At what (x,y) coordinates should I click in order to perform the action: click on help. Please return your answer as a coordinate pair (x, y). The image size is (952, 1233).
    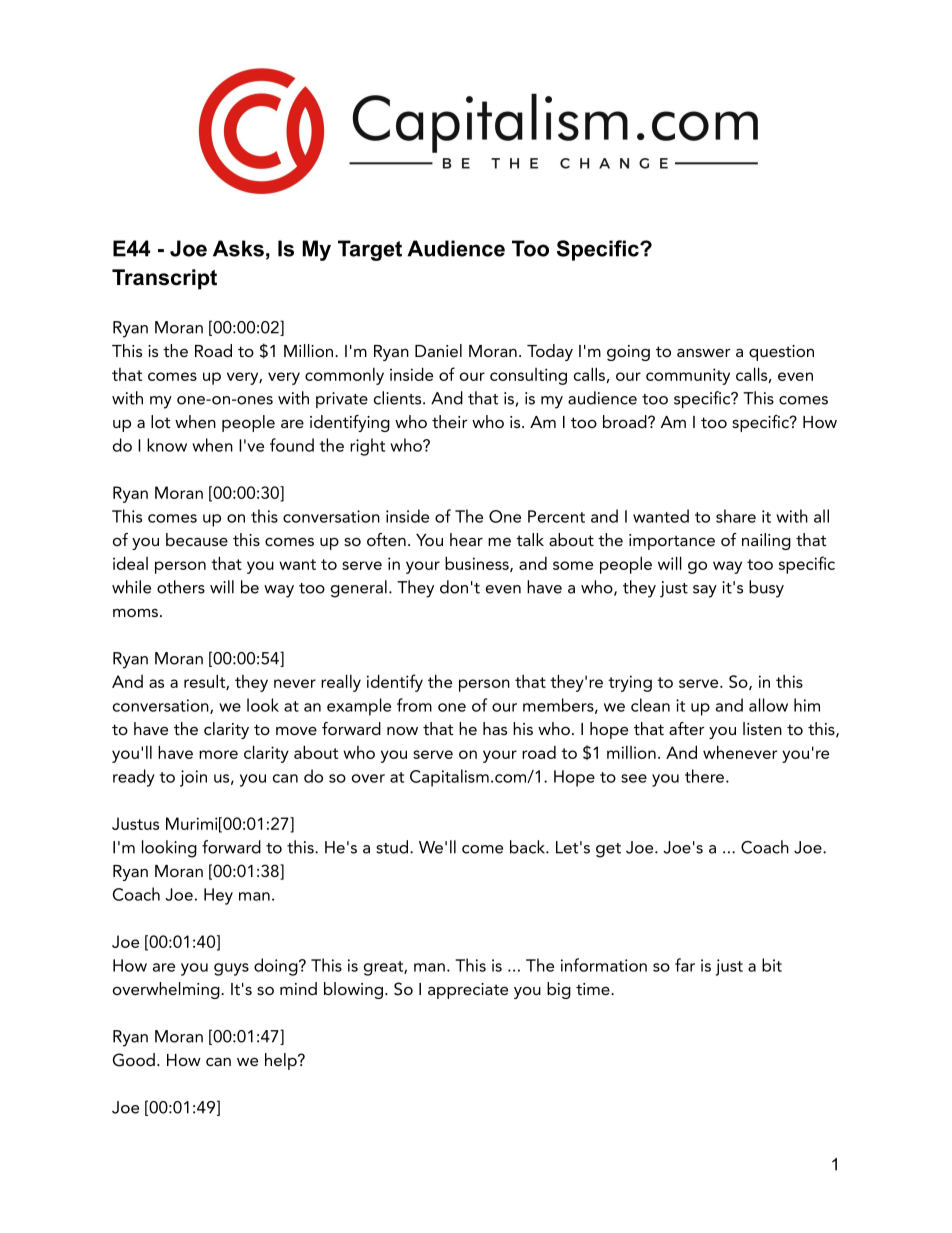
    Looking at the image, I should click on (282, 1061).
